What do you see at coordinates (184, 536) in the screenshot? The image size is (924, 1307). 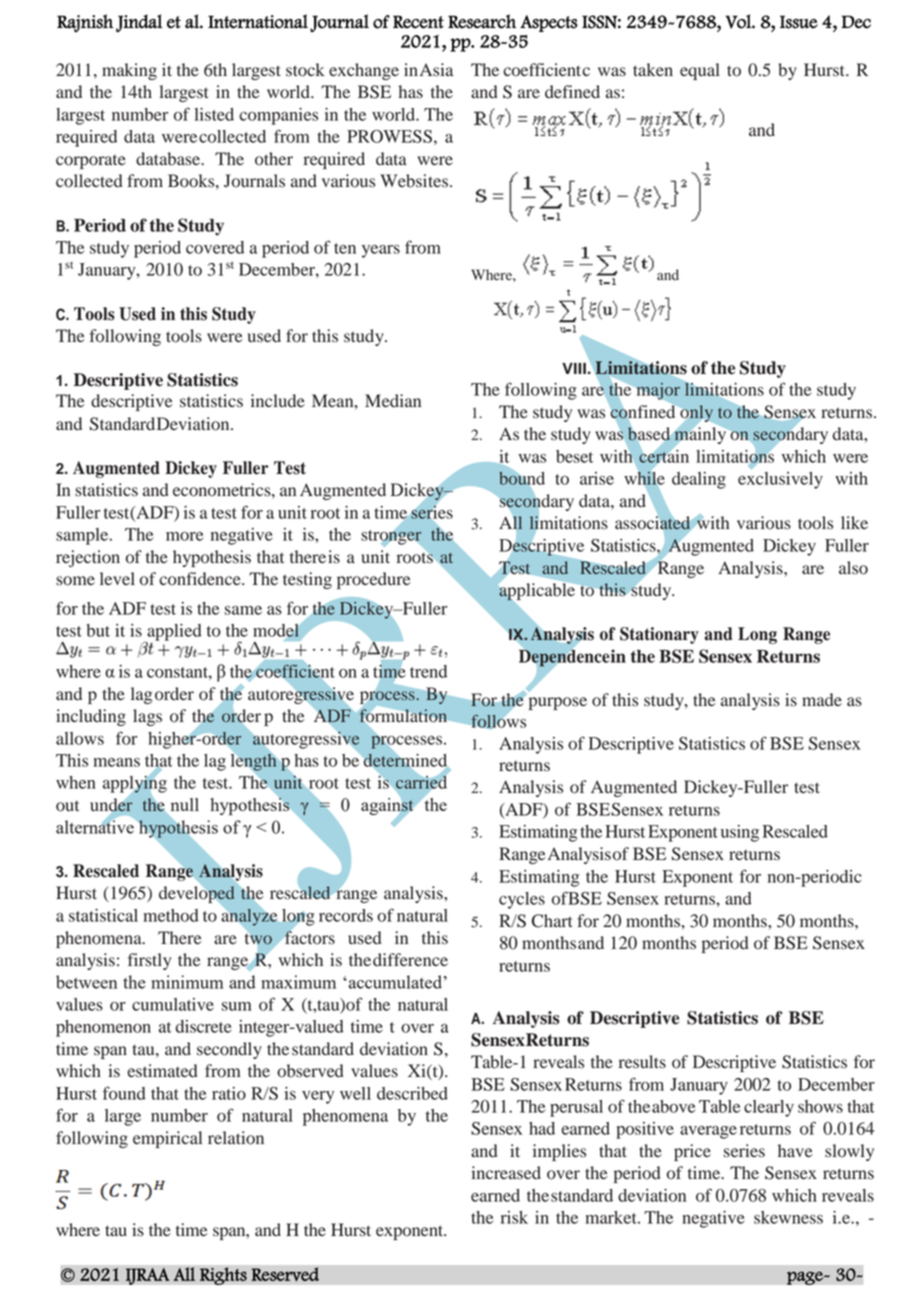 I see `more` at bounding box center [184, 536].
